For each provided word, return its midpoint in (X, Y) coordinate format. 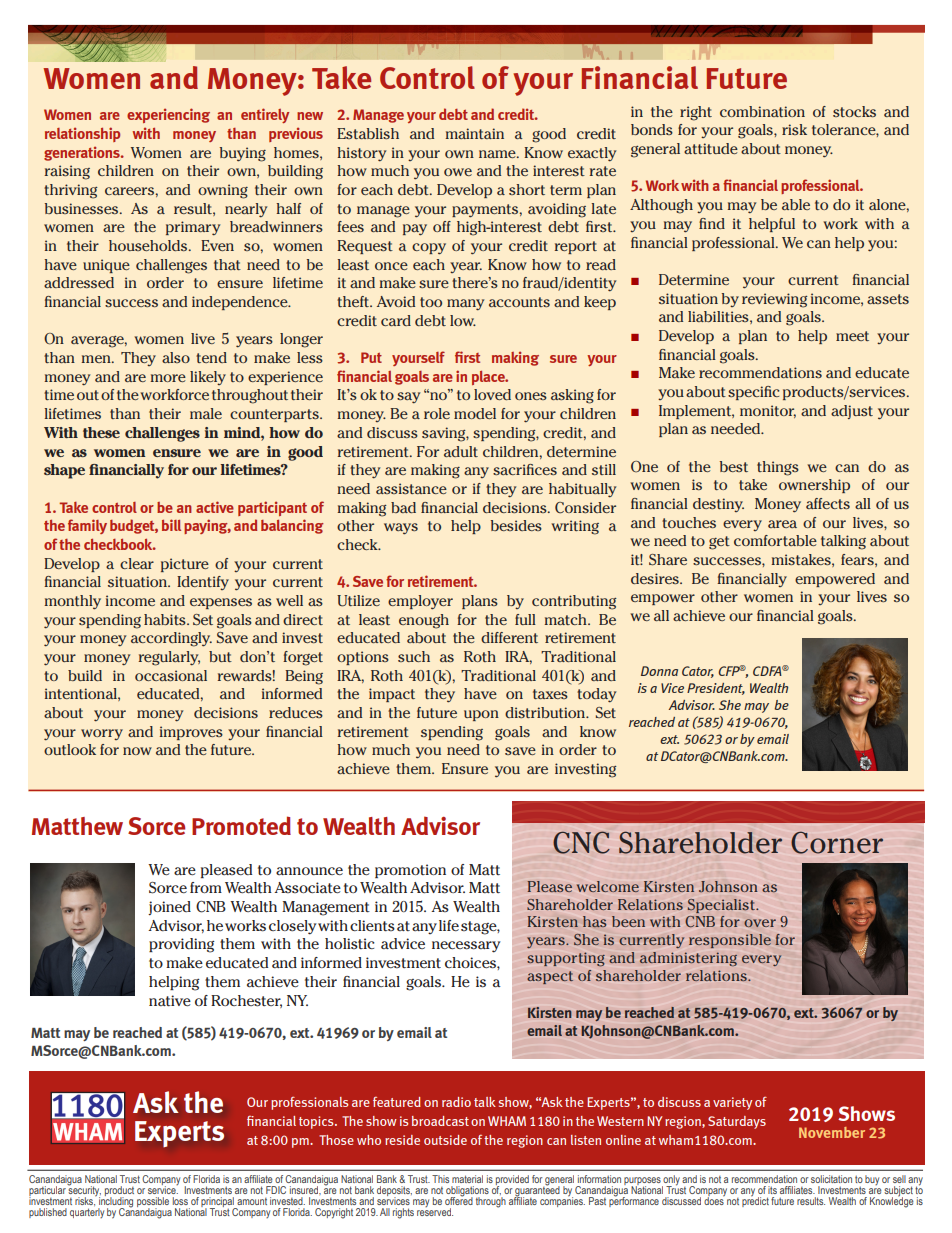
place (489, 378)
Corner (837, 842)
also (176, 357)
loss (180, 1201)
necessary (466, 947)
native (170, 1000)
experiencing (168, 115)
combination (762, 111)
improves (191, 733)
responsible (730, 941)
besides (516, 525)
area (782, 524)
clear (137, 563)
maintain (474, 133)
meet (852, 336)
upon (481, 715)
